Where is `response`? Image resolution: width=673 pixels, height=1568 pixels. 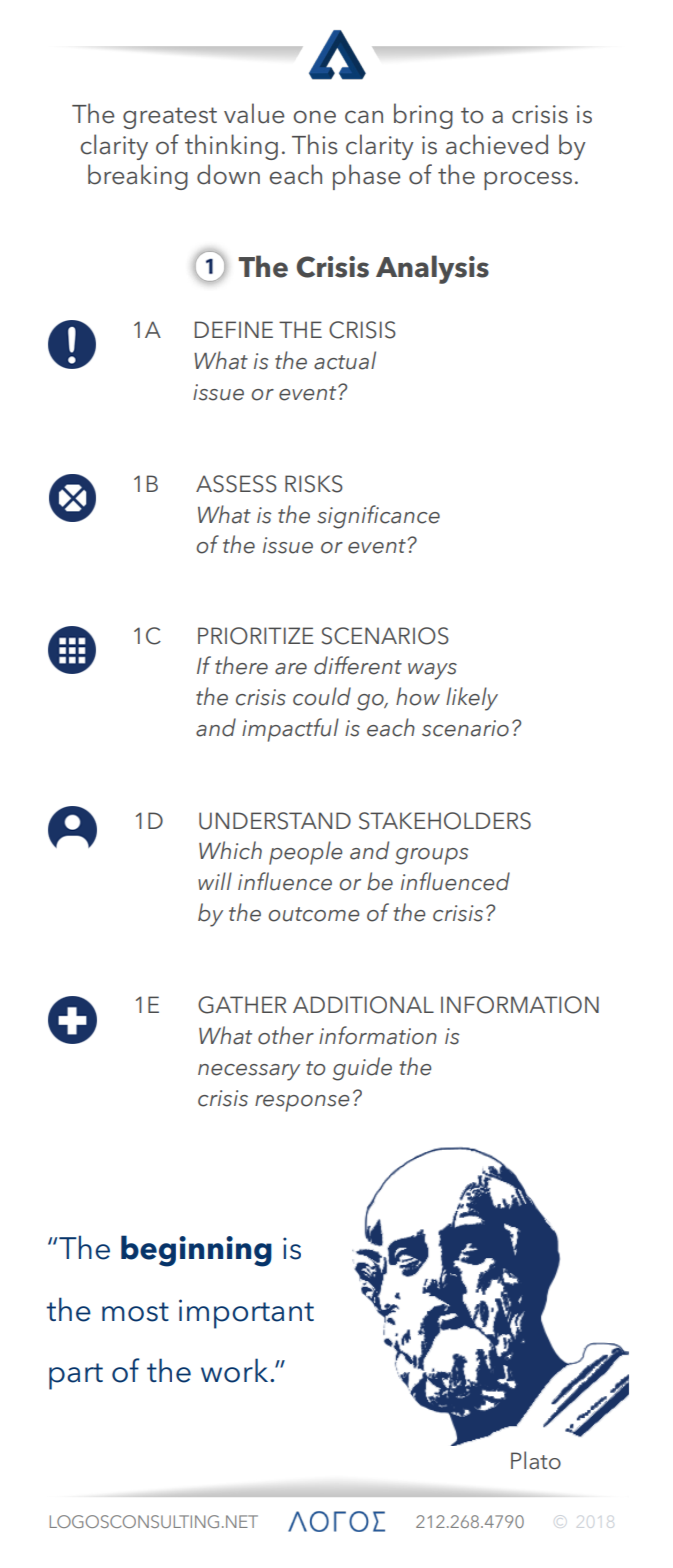
response is located at coordinates (302, 1103).
